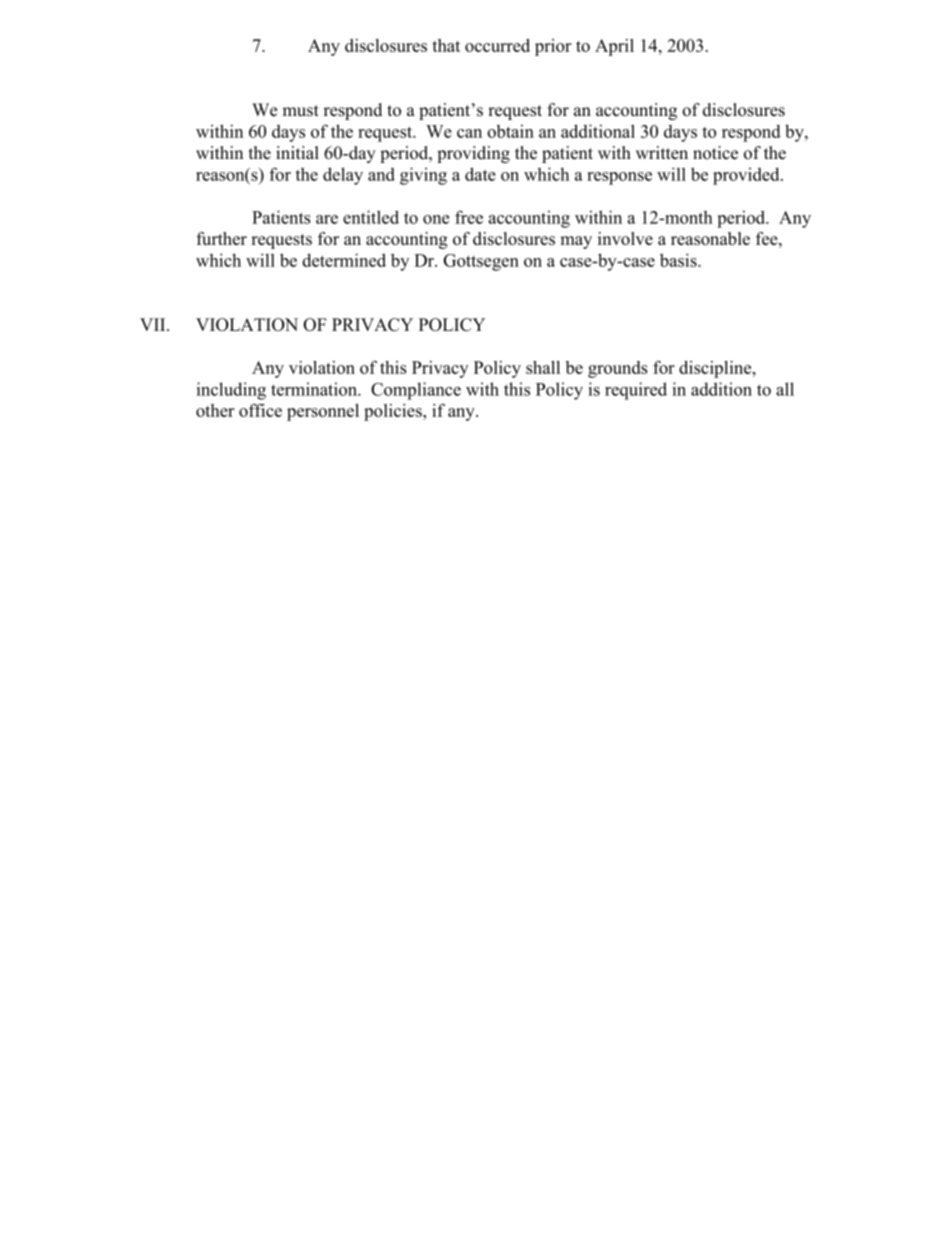 Image resolution: width=952 pixels, height=1233 pixels. What do you see at coordinates (446, 45) in the document?
I see `that` at bounding box center [446, 45].
